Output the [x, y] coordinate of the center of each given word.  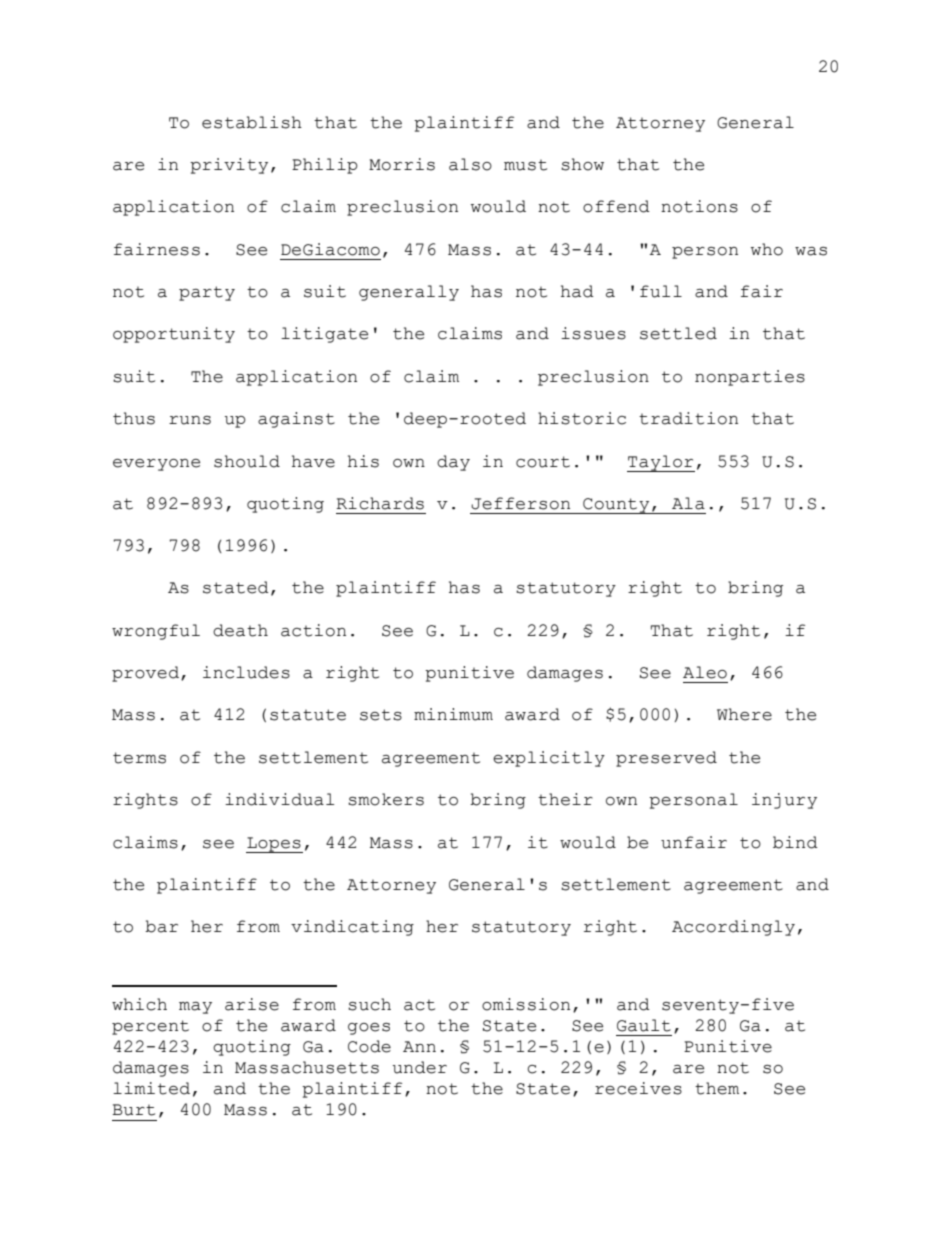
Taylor [661, 463]
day [453, 463]
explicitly [549, 759]
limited [151, 1088]
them [717, 1088]
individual [279, 799]
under [420, 1067]
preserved [666, 759]
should [247, 461]
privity [229, 166]
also [470, 164]
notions [699, 206]
